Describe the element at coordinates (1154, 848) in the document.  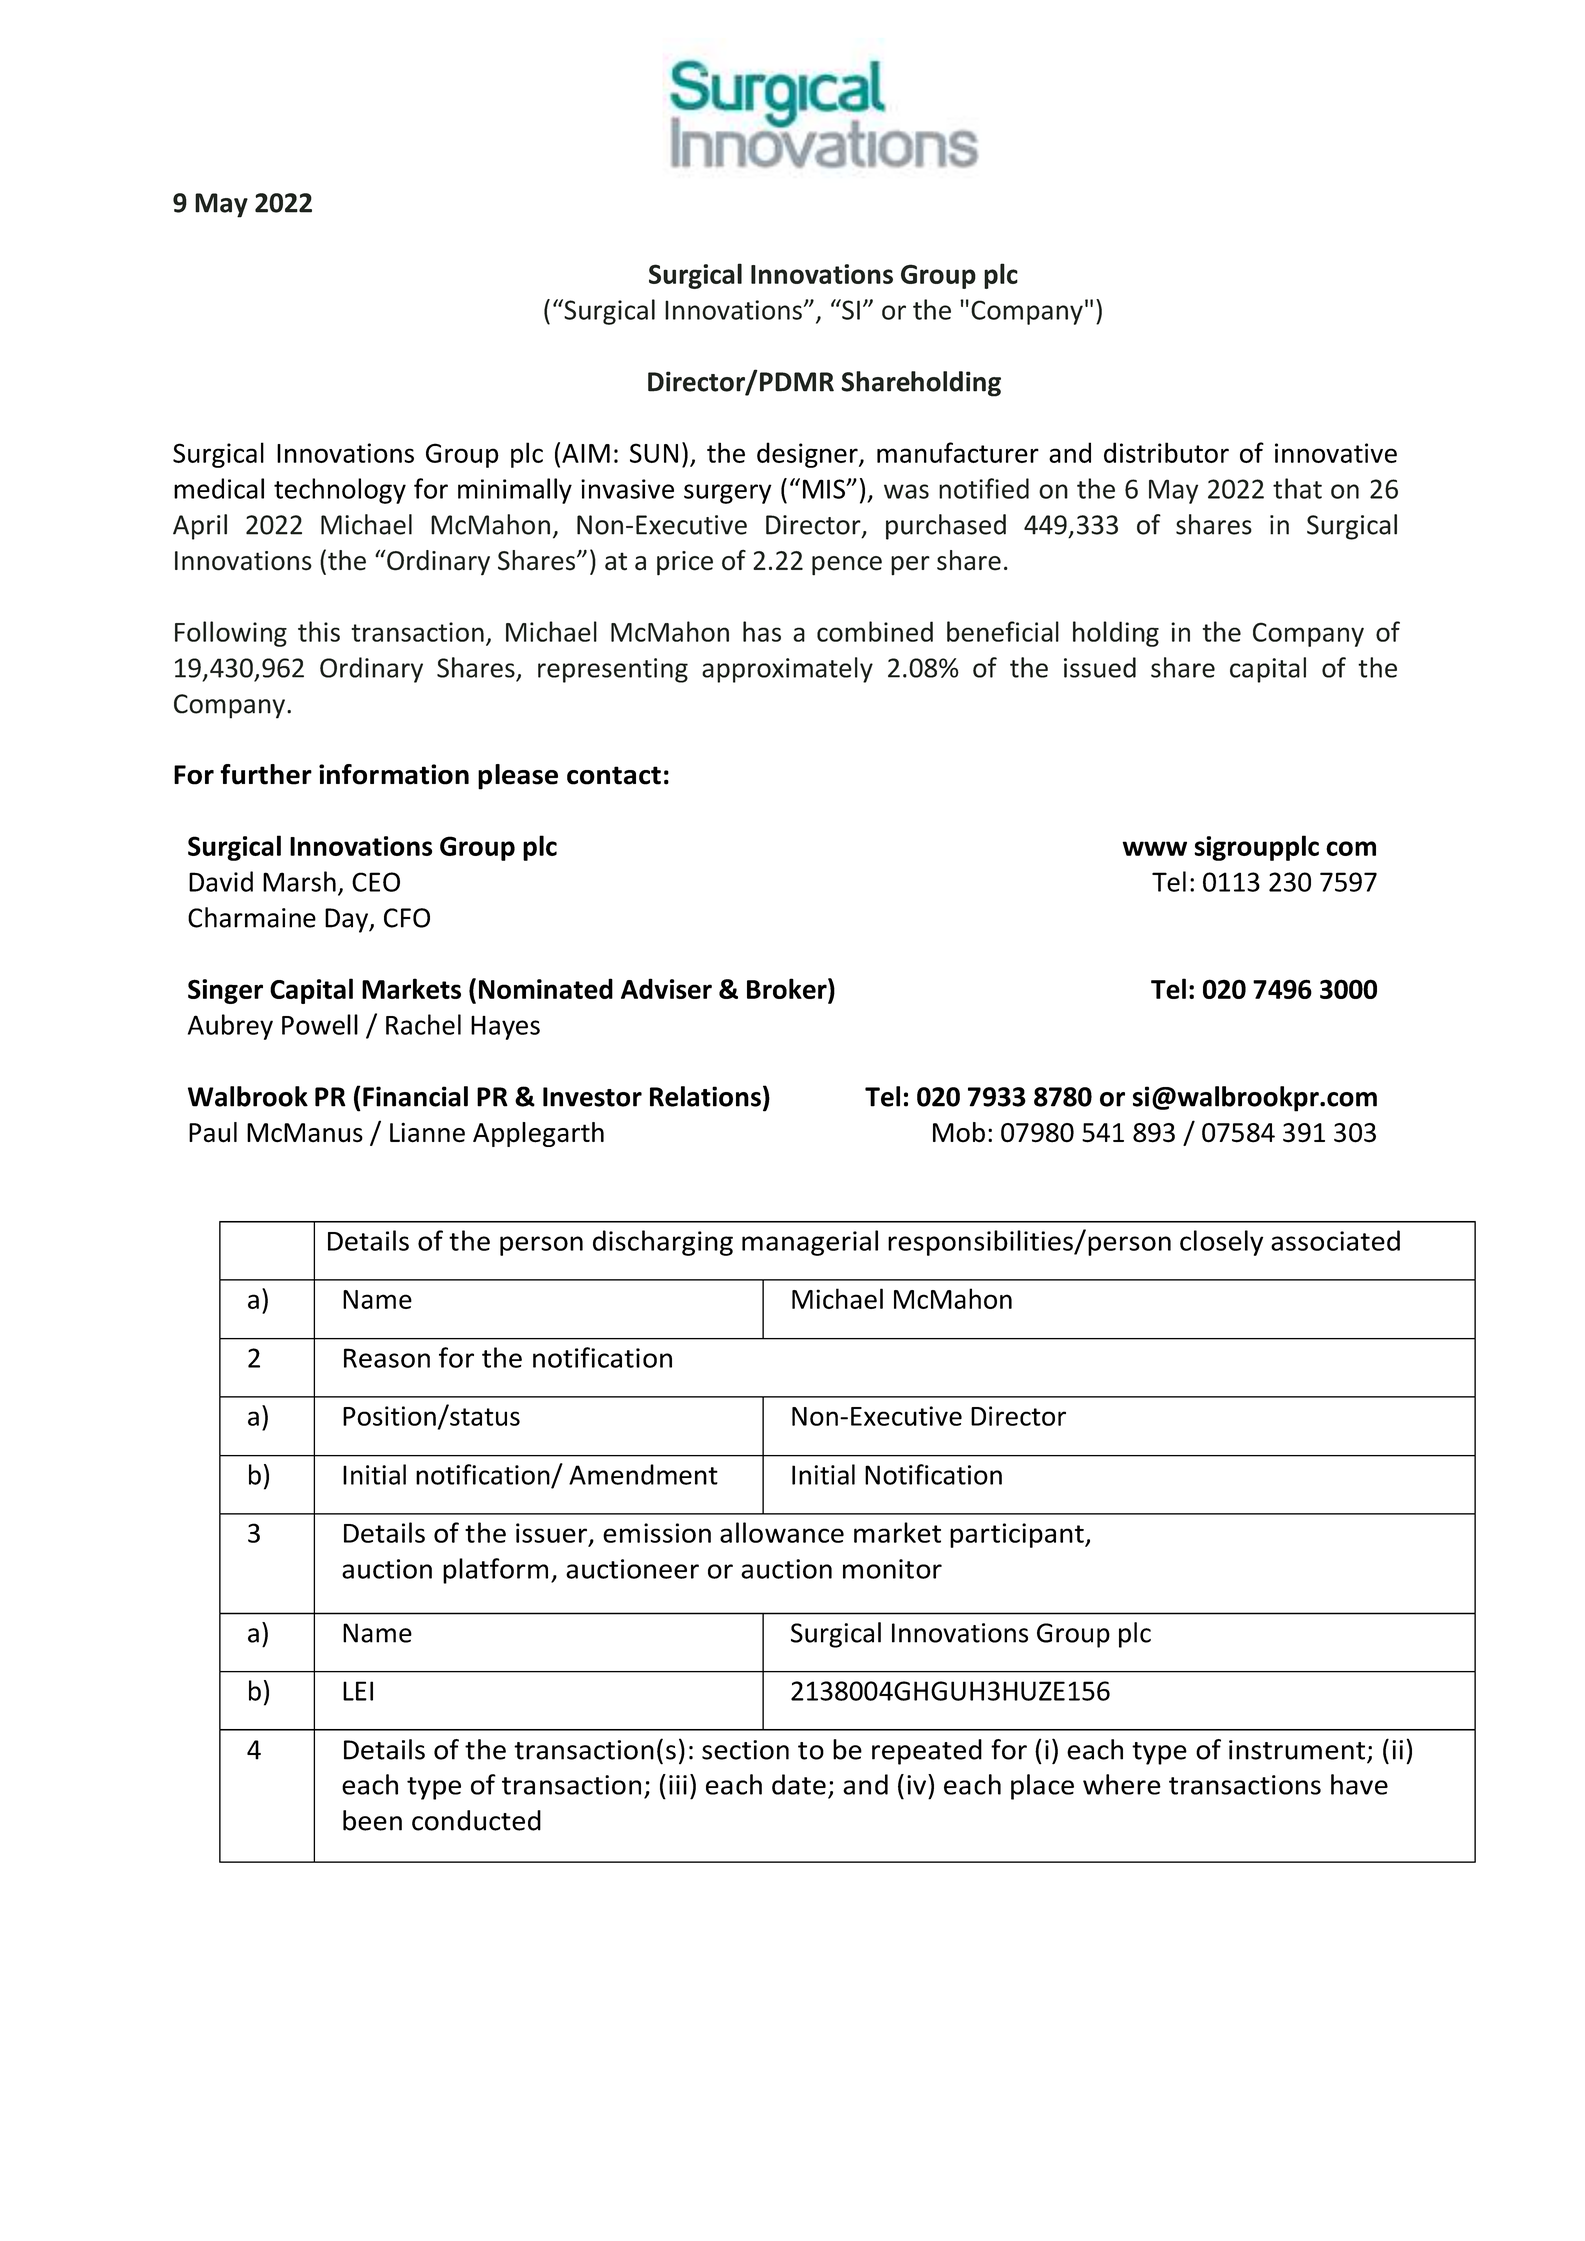
I see `www` at that location.
